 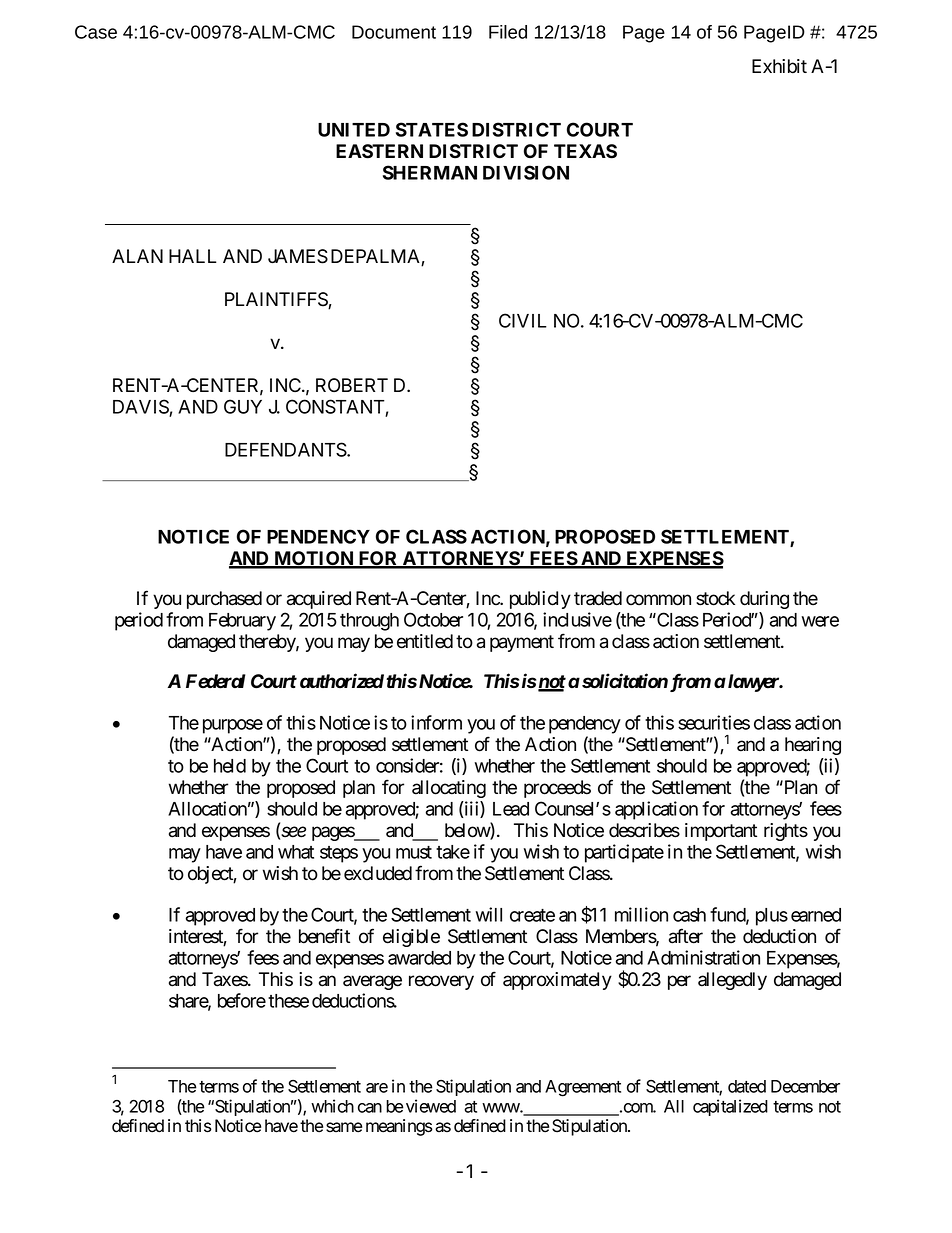 I want to click on dated, so click(x=747, y=1086).
